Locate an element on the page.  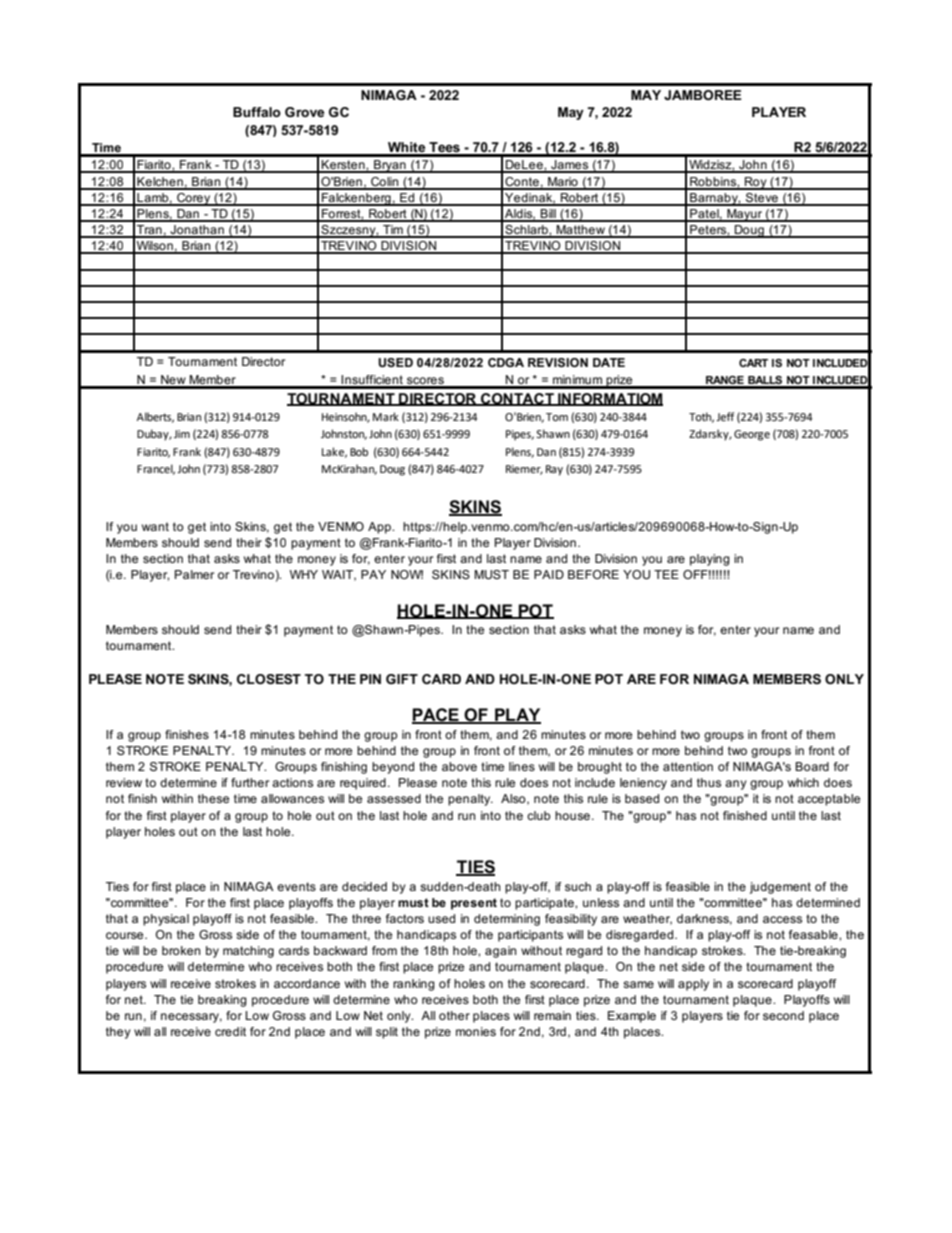
other is located at coordinates (454, 1015).
